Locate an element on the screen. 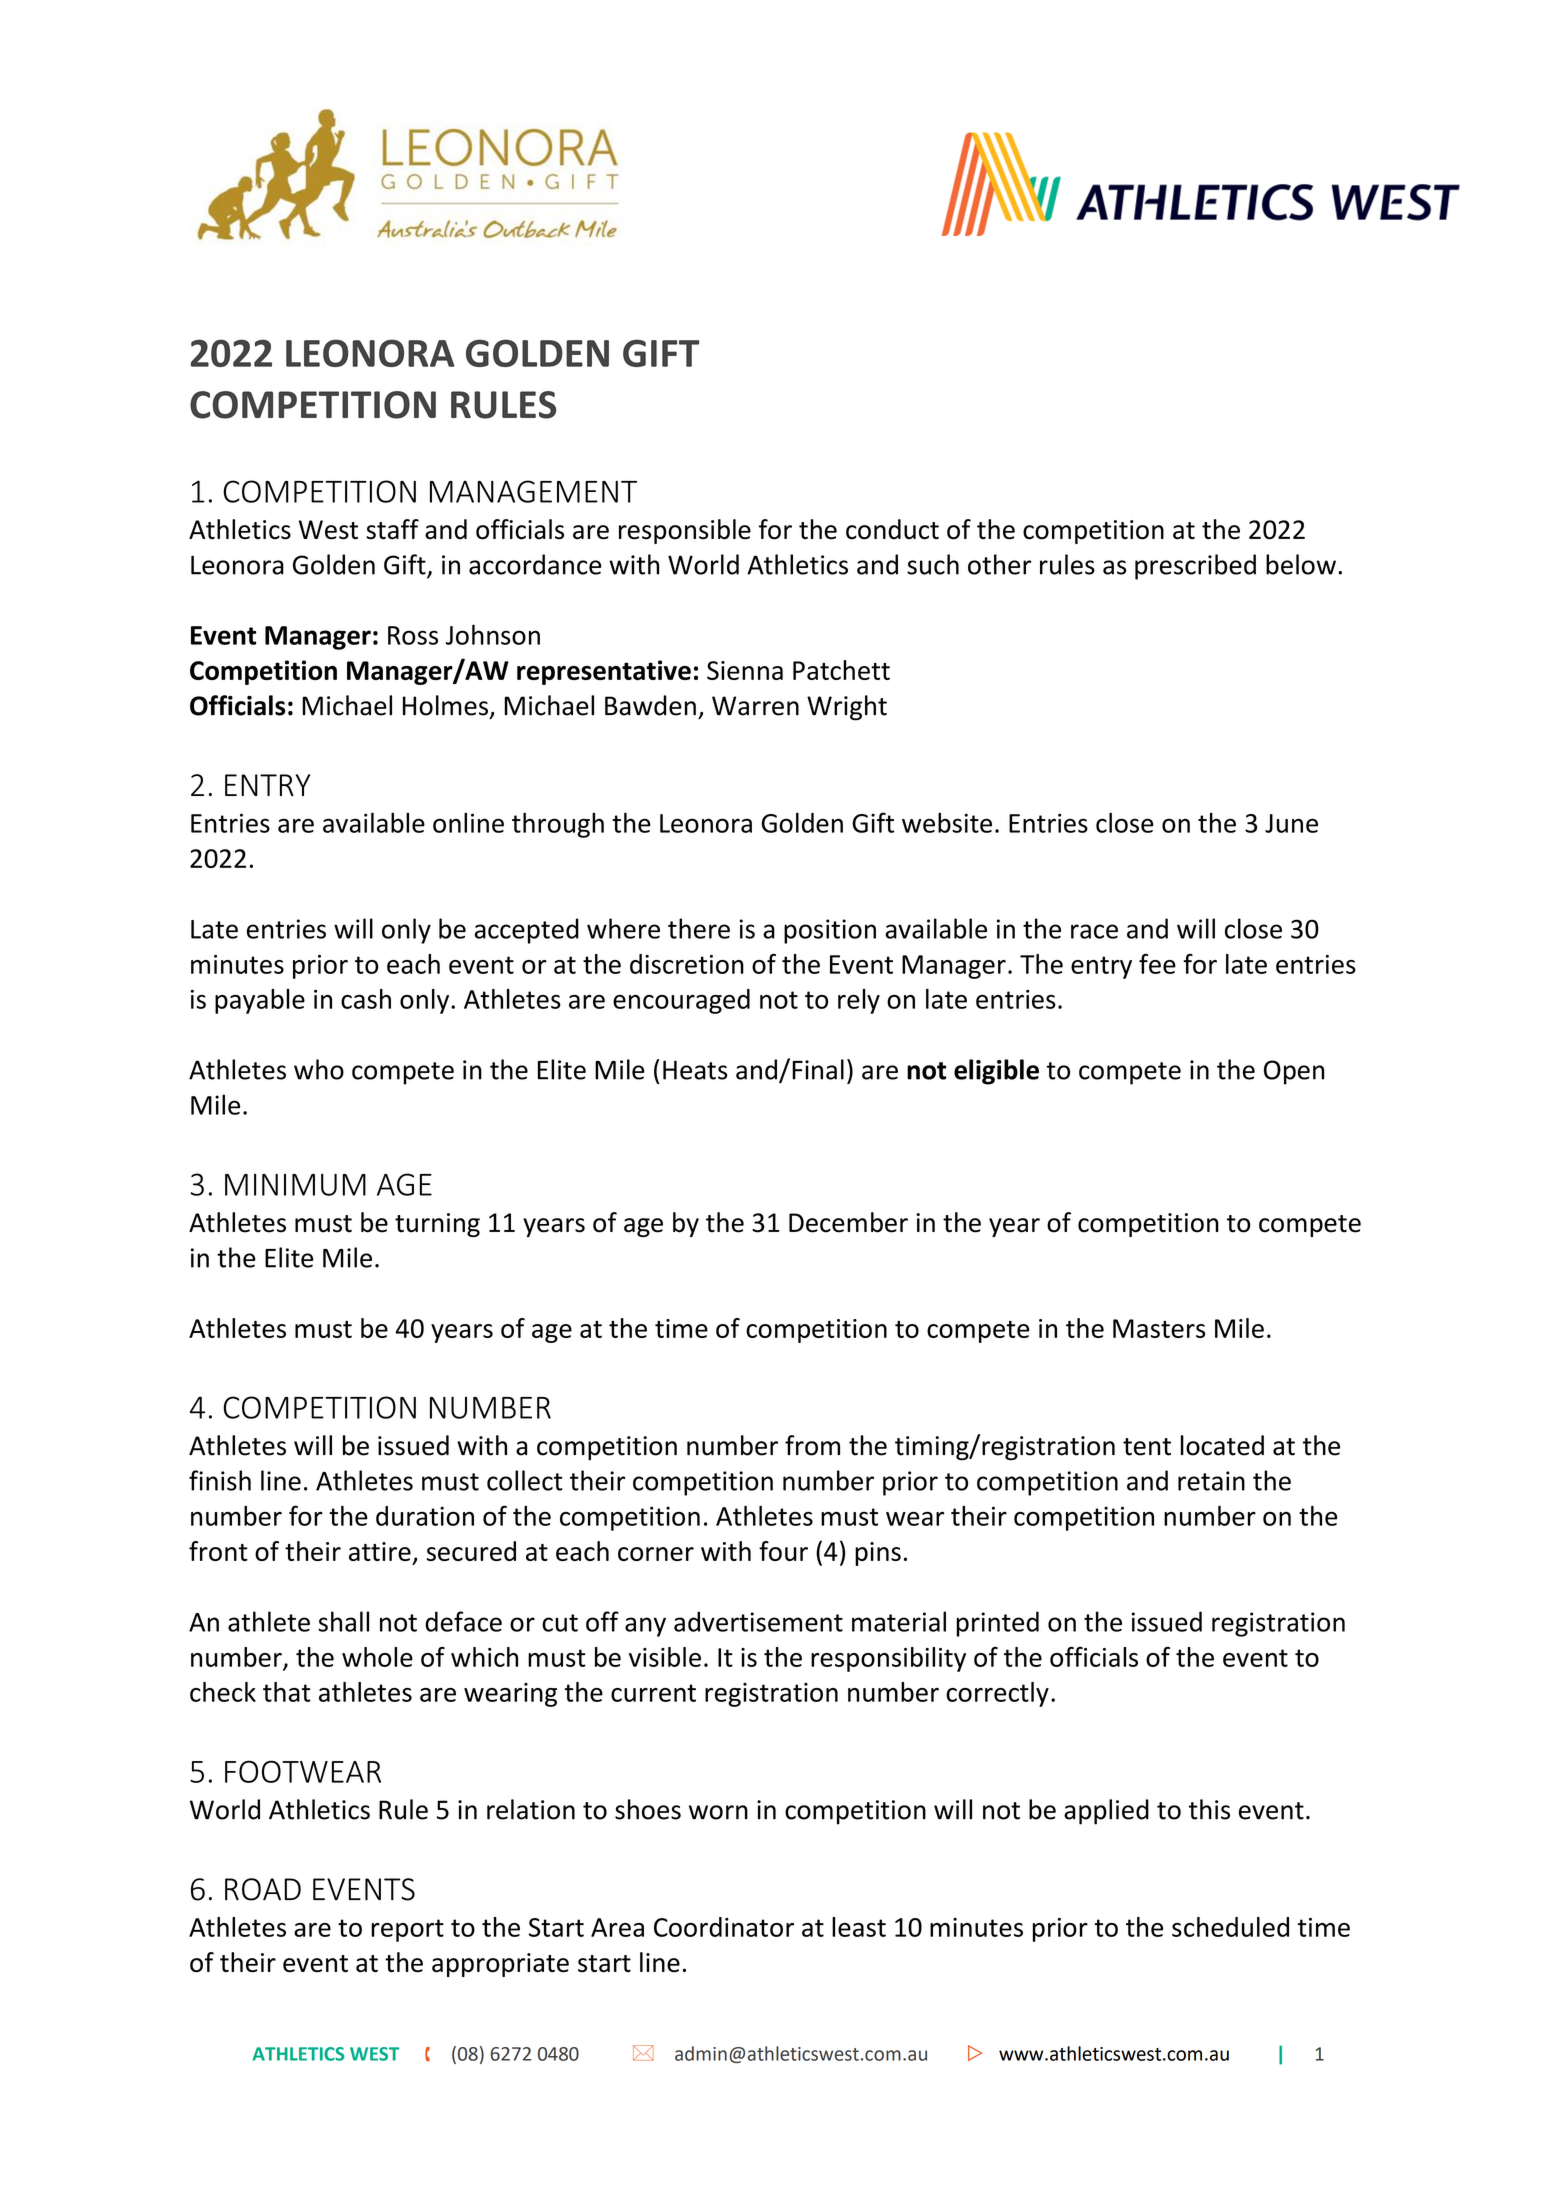 Image resolution: width=1561 pixels, height=2210 pixels. tent is located at coordinates (1147, 1447).
